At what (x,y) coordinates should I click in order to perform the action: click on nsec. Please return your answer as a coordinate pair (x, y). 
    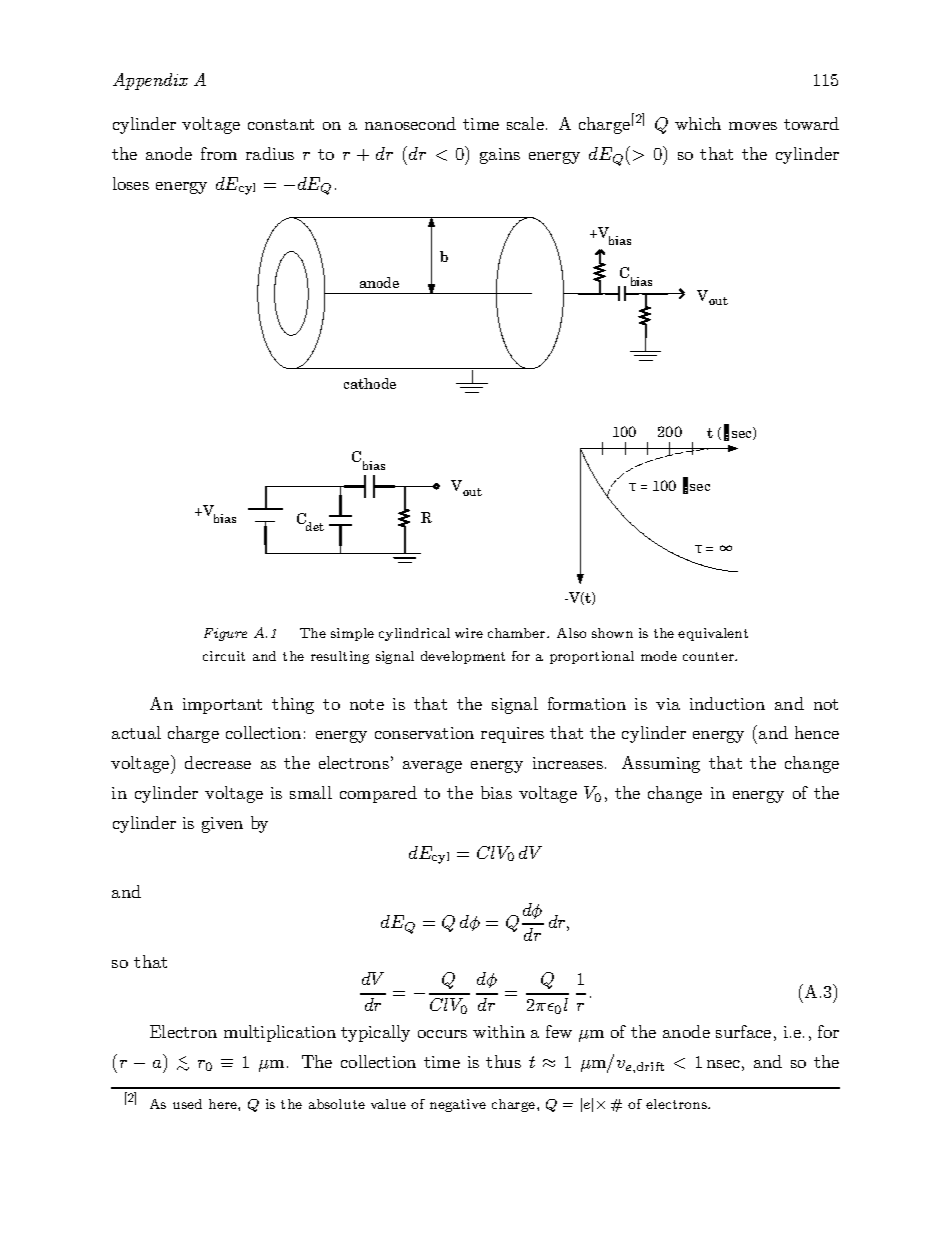
    Looking at the image, I should click on (723, 1064).
